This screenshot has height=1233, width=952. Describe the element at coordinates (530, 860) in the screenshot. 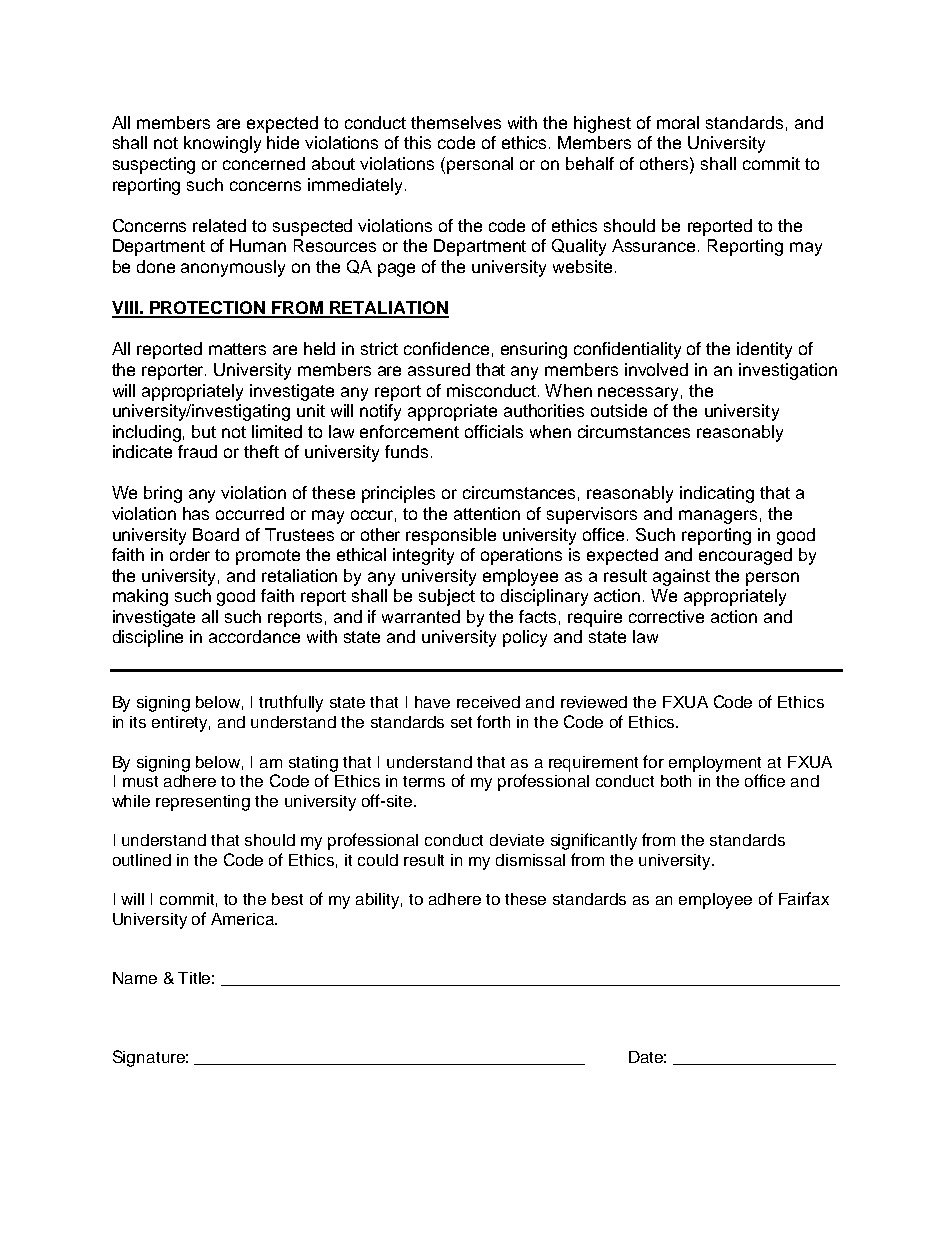

I see `dismissal` at that location.
